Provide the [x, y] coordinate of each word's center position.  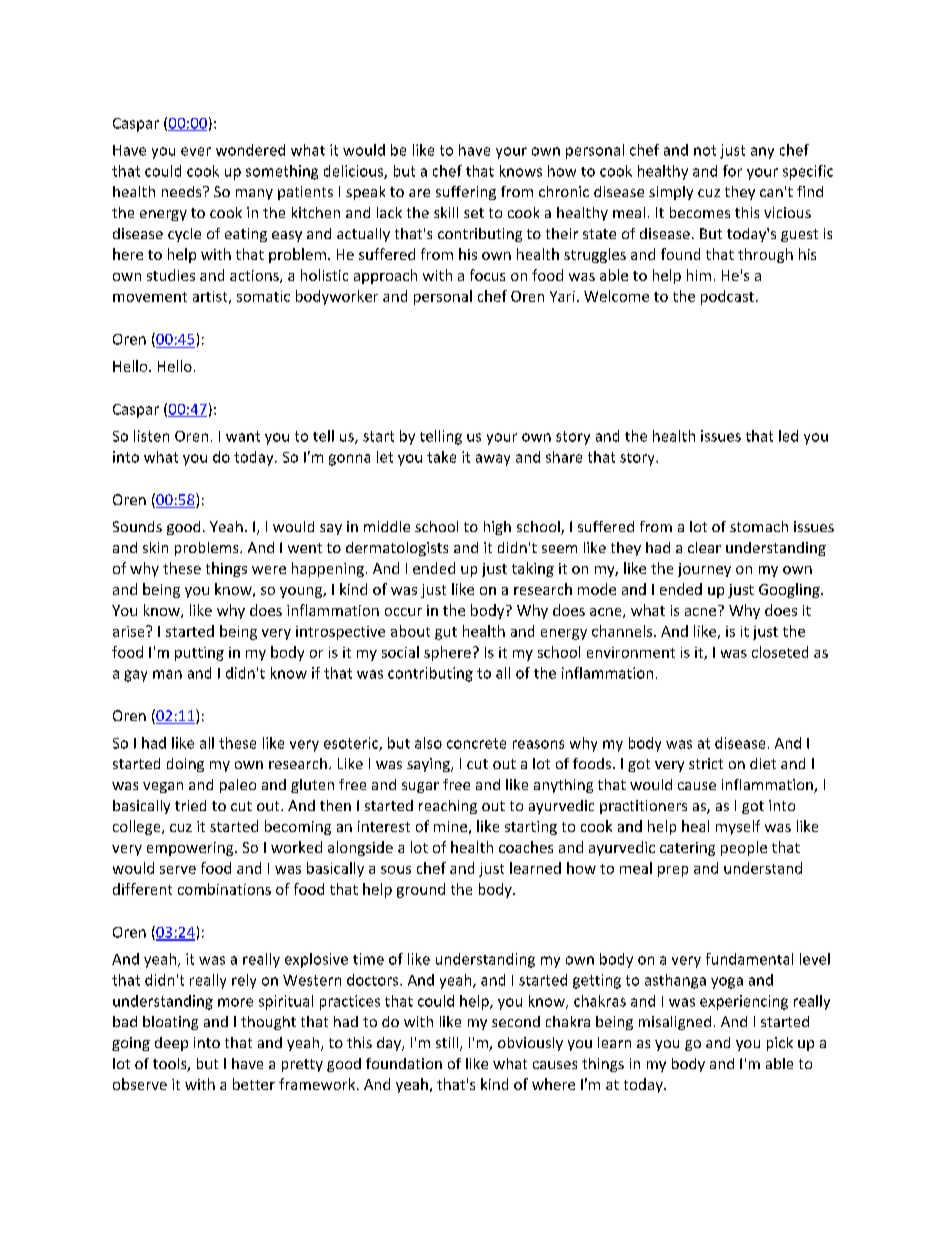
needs [183, 191]
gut [446, 633]
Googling [790, 590]
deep [171, 1044]
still [447, 1042]
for [732, 171]
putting [199, 654]
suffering [466, 193]
